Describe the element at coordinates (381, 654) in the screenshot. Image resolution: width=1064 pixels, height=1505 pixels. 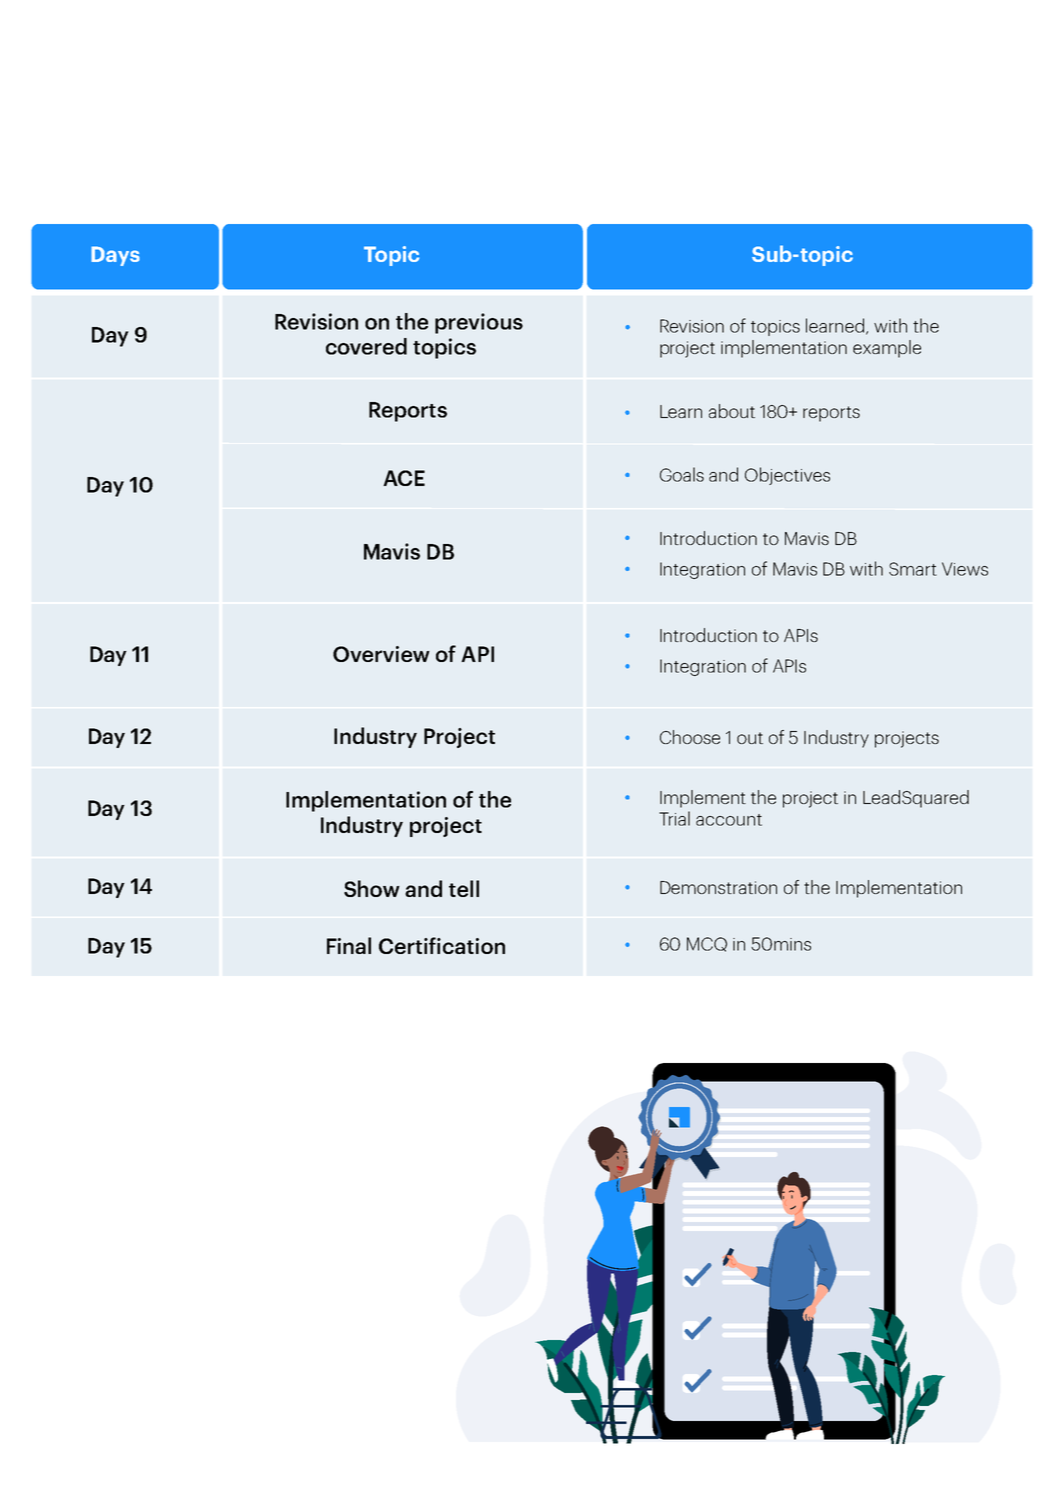
I see `Overview` at that location.
